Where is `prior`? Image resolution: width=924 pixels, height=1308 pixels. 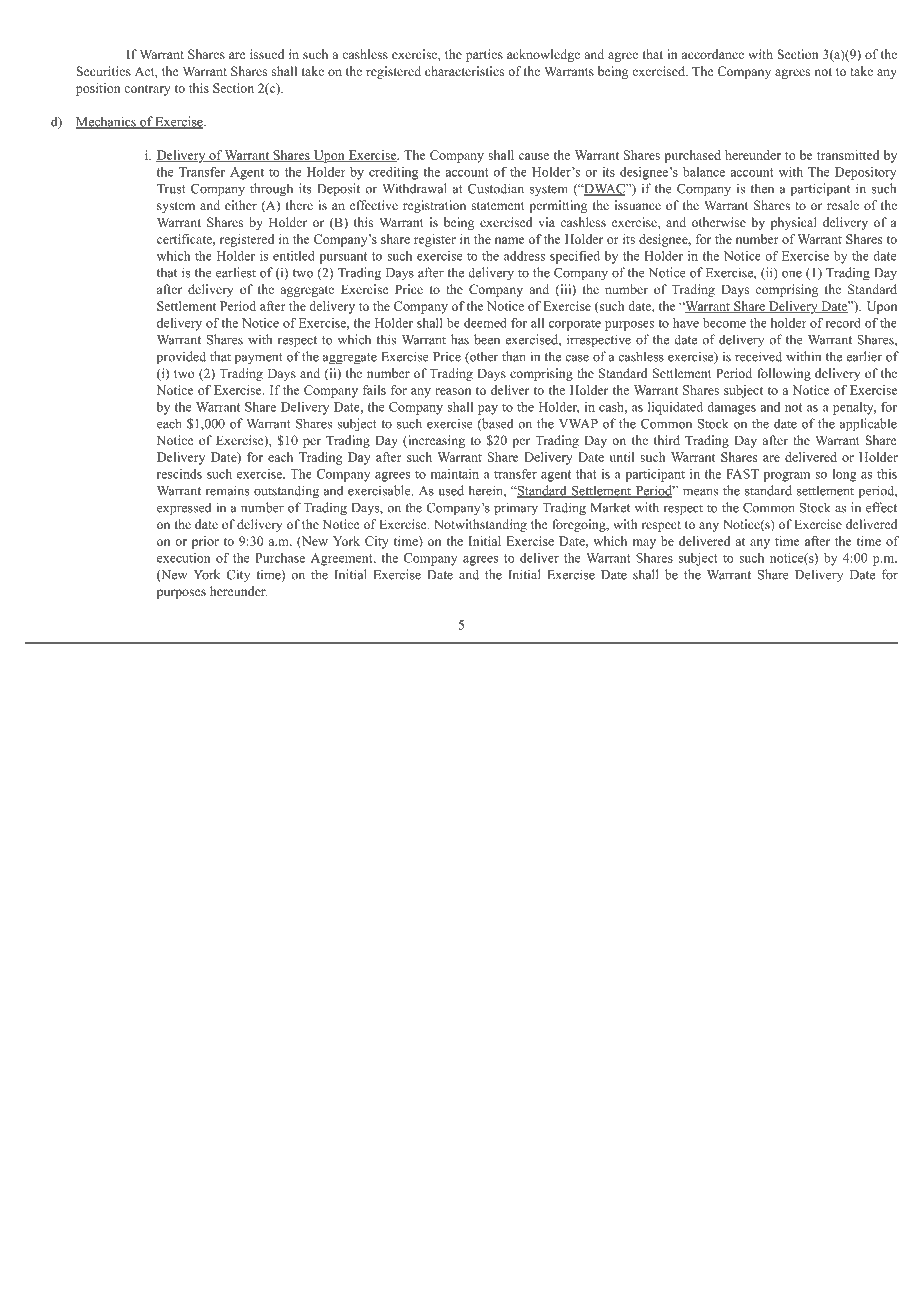 prior is located at coordinates (205, 542).
